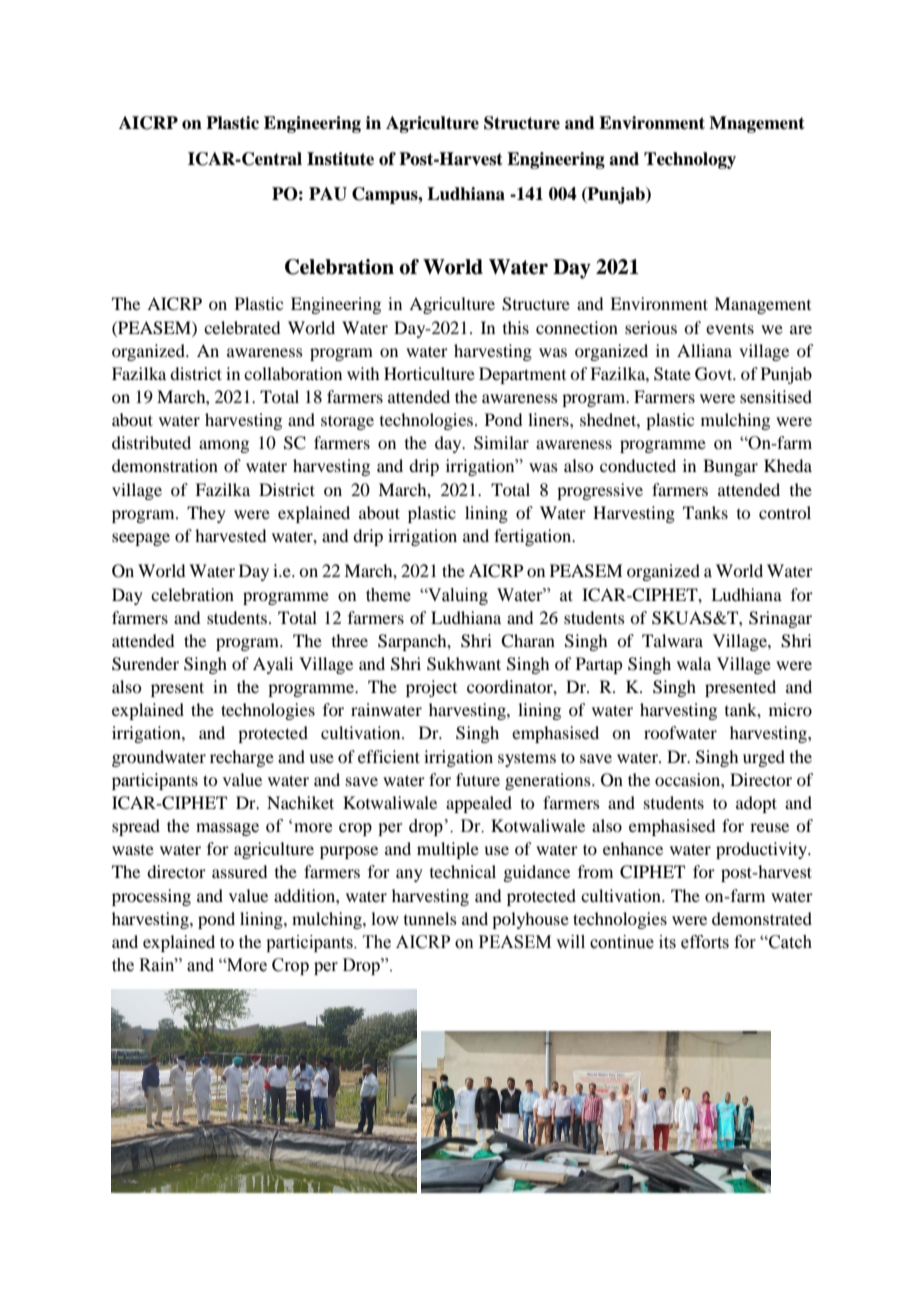 Image resolution: width=924 pixels, height=1308 pixels. What do you see at coordinates (785, 512) in the page?
I see `control` at bounding box center [785, 512].
